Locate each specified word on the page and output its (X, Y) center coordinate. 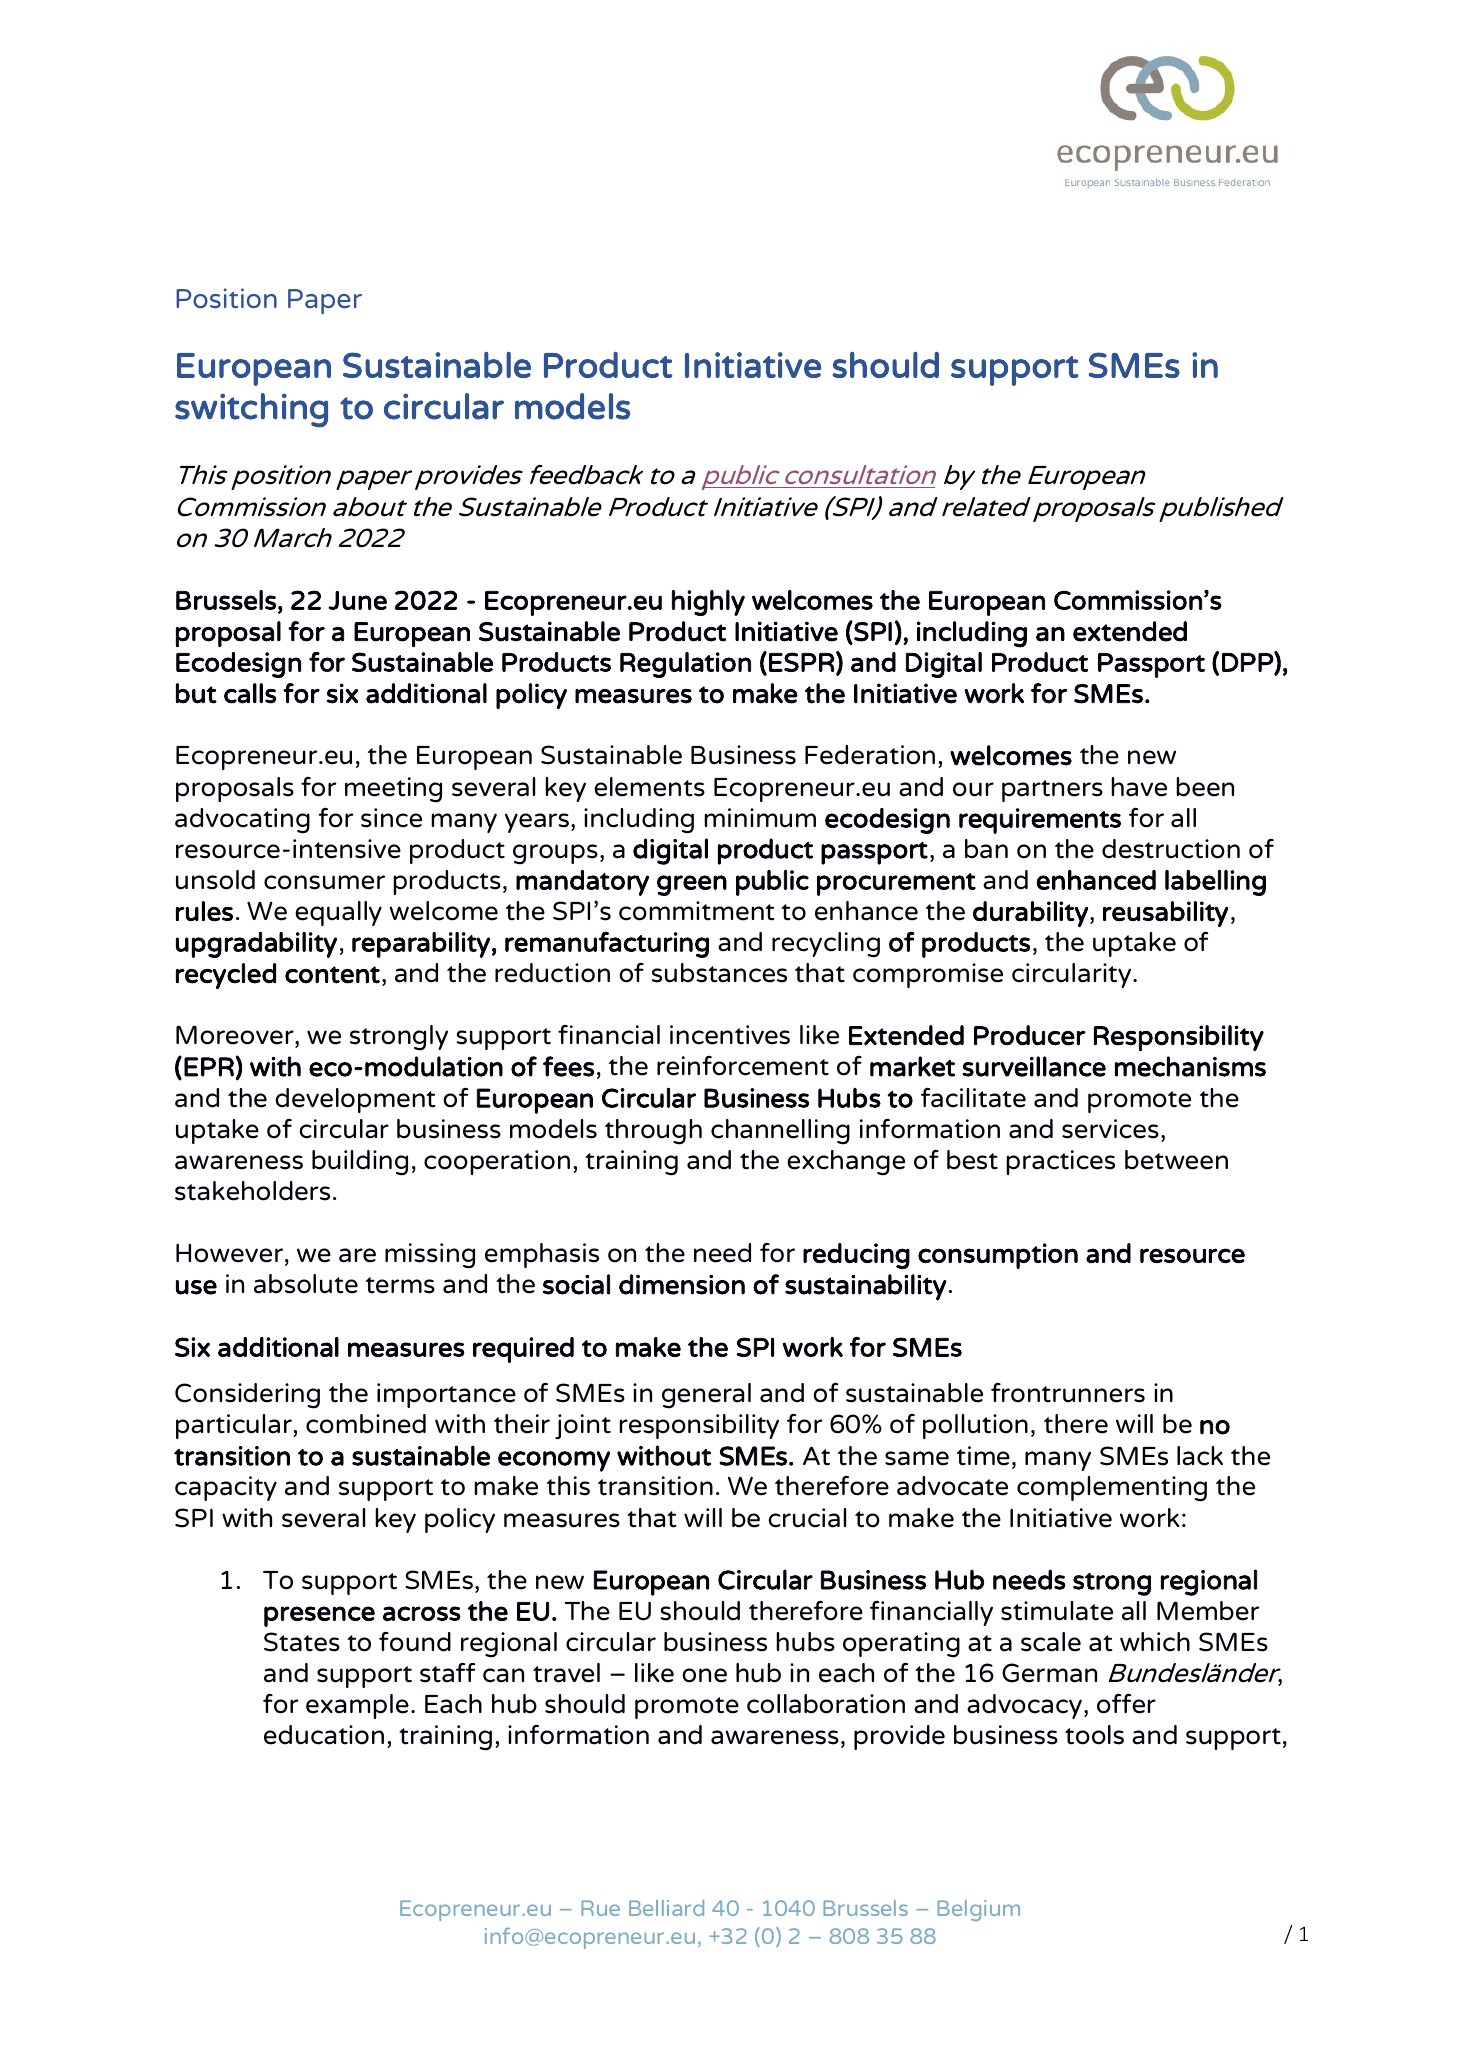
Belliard (666, 1908)
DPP (1248, 663)
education (324, 1735)
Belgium (978, 1910)
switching (251, 410)
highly (708, 603)
